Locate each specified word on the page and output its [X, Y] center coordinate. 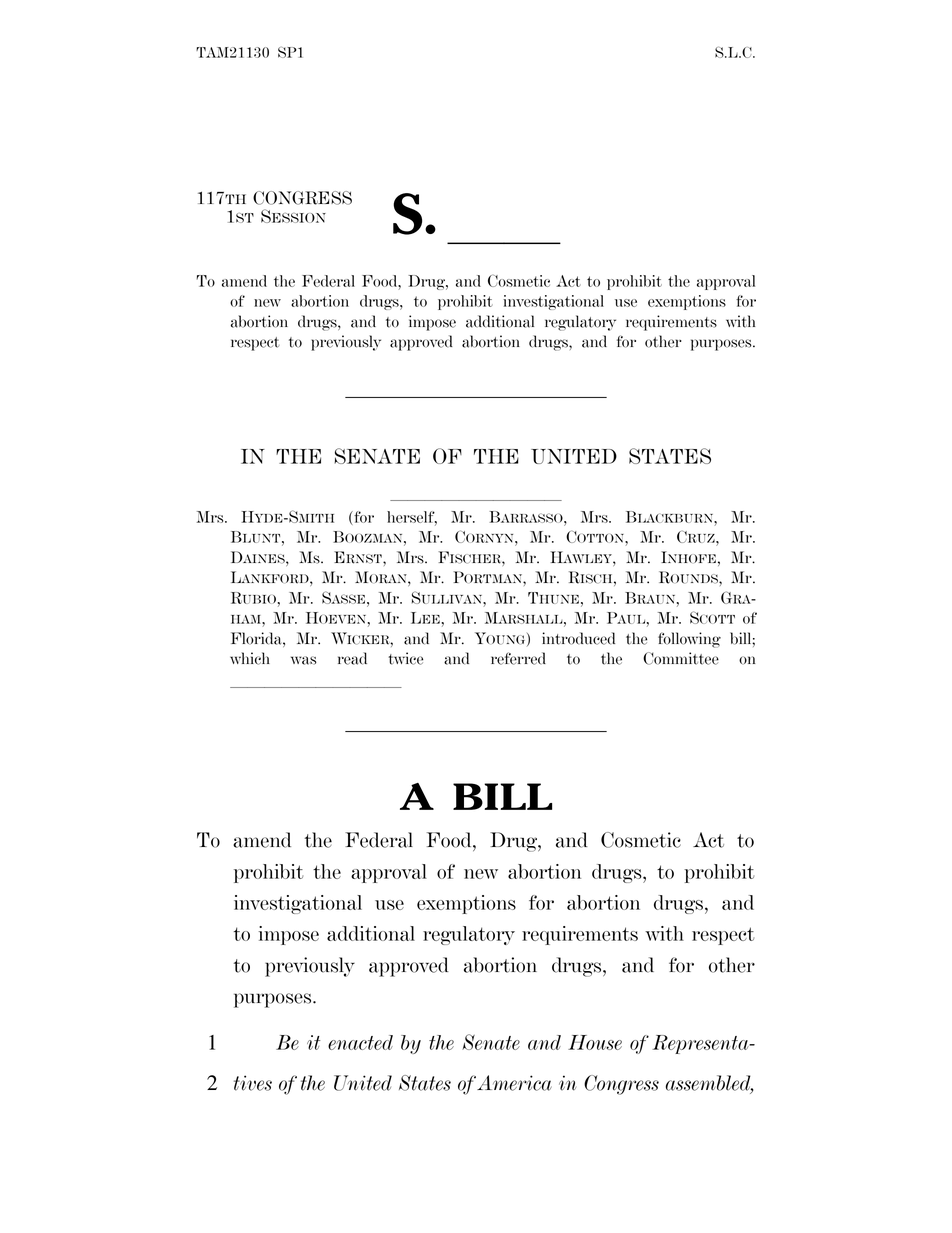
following [689, 640]
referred [518, 658]
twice [405, 658]
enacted [360, 1042]
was [304, 660]
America [514, 1083]
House [595, 1042]
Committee [681, 658]
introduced [578, 638]
